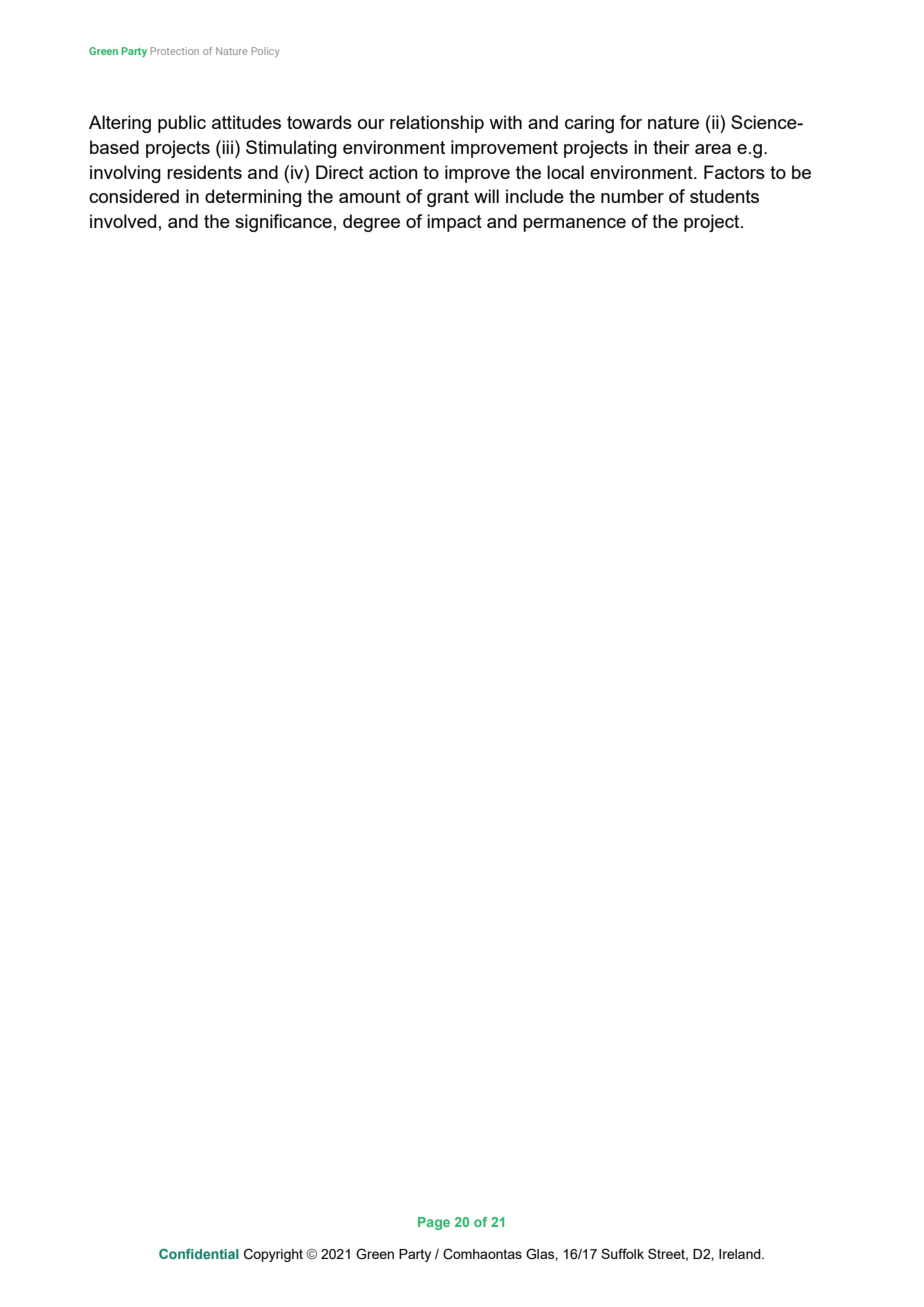 Image resolution: width=924 pixels, height=1307 pixels. I want to click on for, so click(631, 122).
